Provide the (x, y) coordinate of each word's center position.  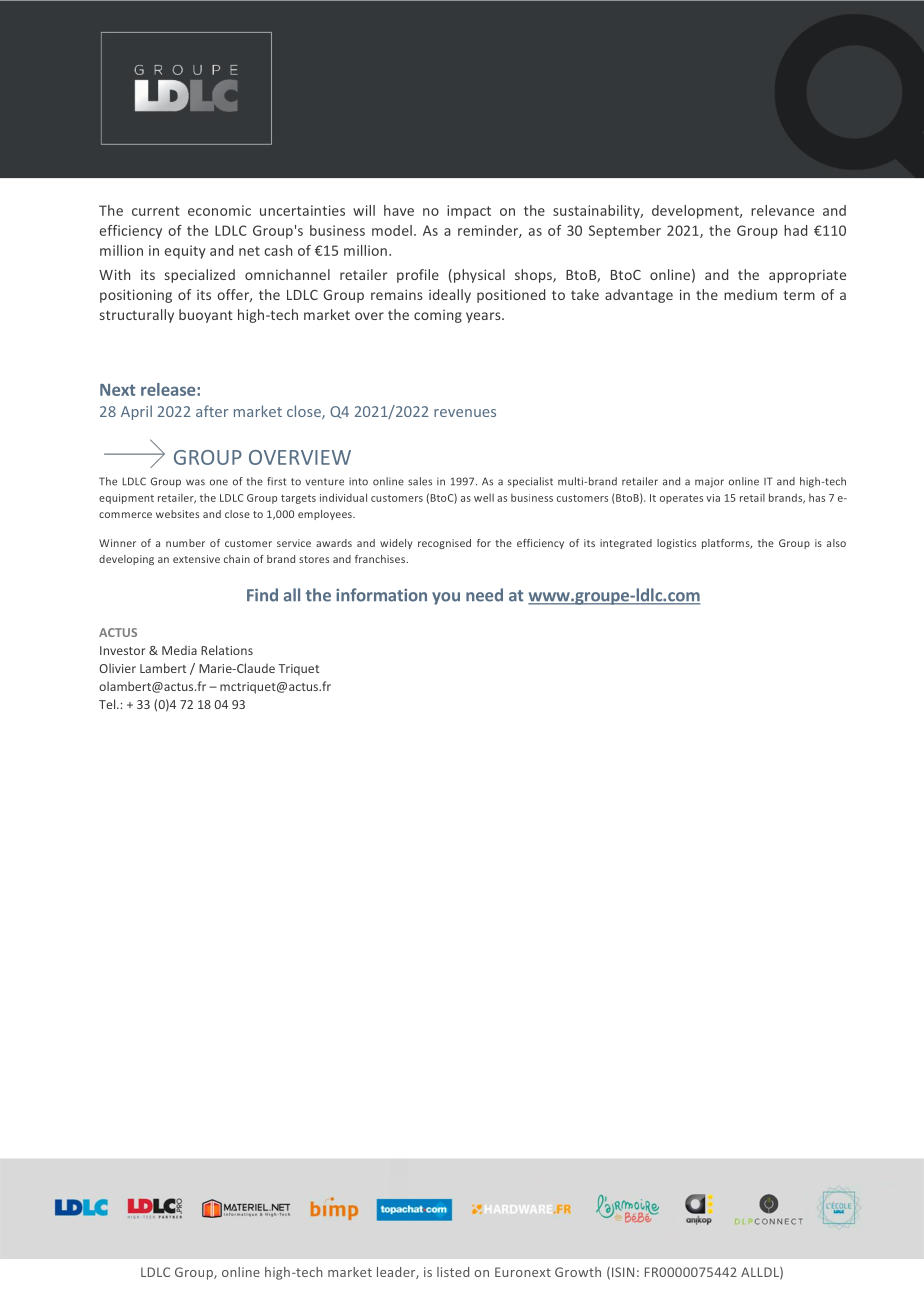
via (713, 498)
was (195, 482)
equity (185, 252)
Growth (578, 1272)
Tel (108, 704)
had (795, 230)
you (446, 598)
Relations (227, 650)
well (484, 498)
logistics (676, 544)
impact (469, 212)
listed (453, 1272)
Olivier (117, 668)
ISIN (623, 1272)
